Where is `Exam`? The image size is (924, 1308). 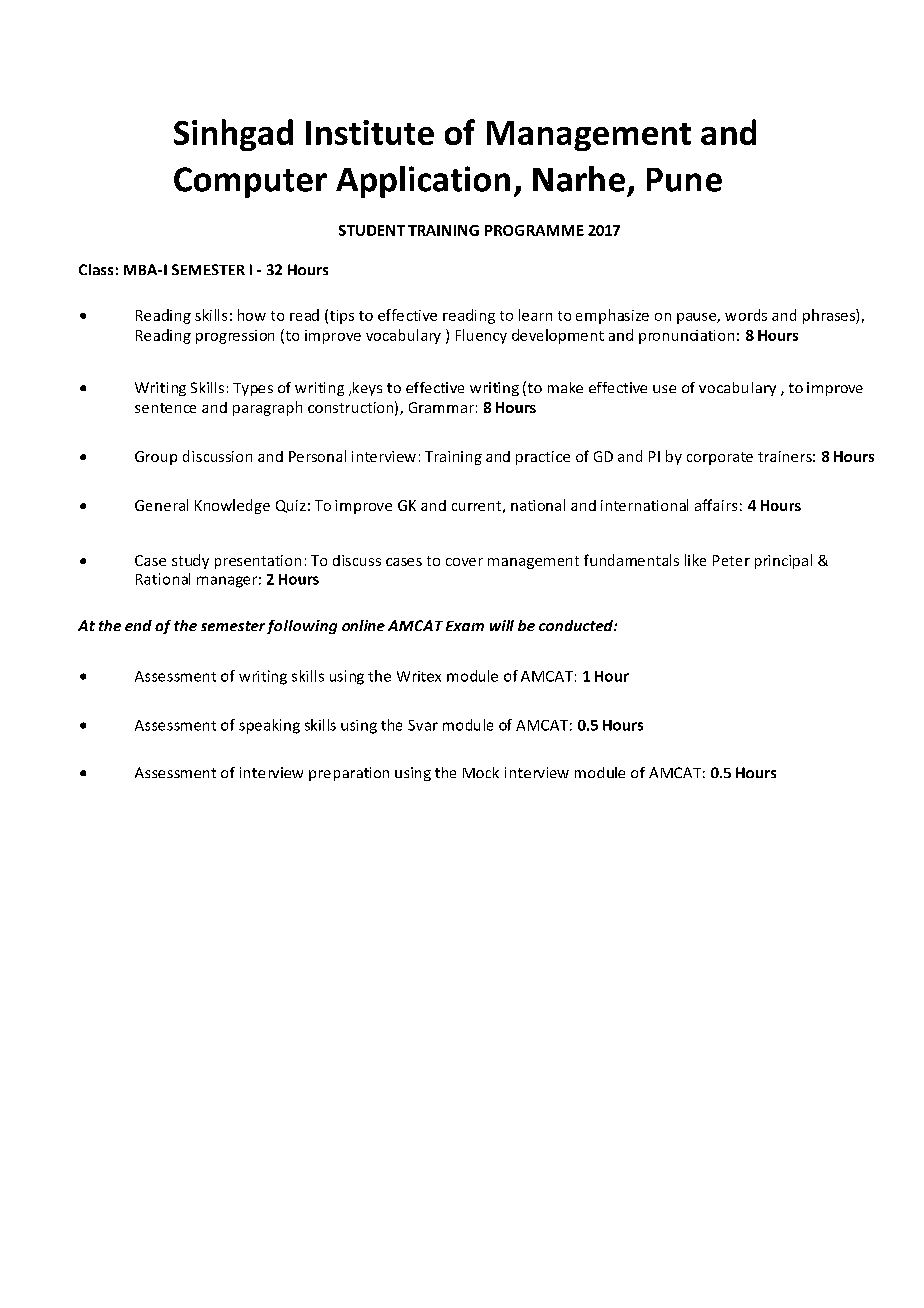 Exam is located at coordinates (465, 626).
